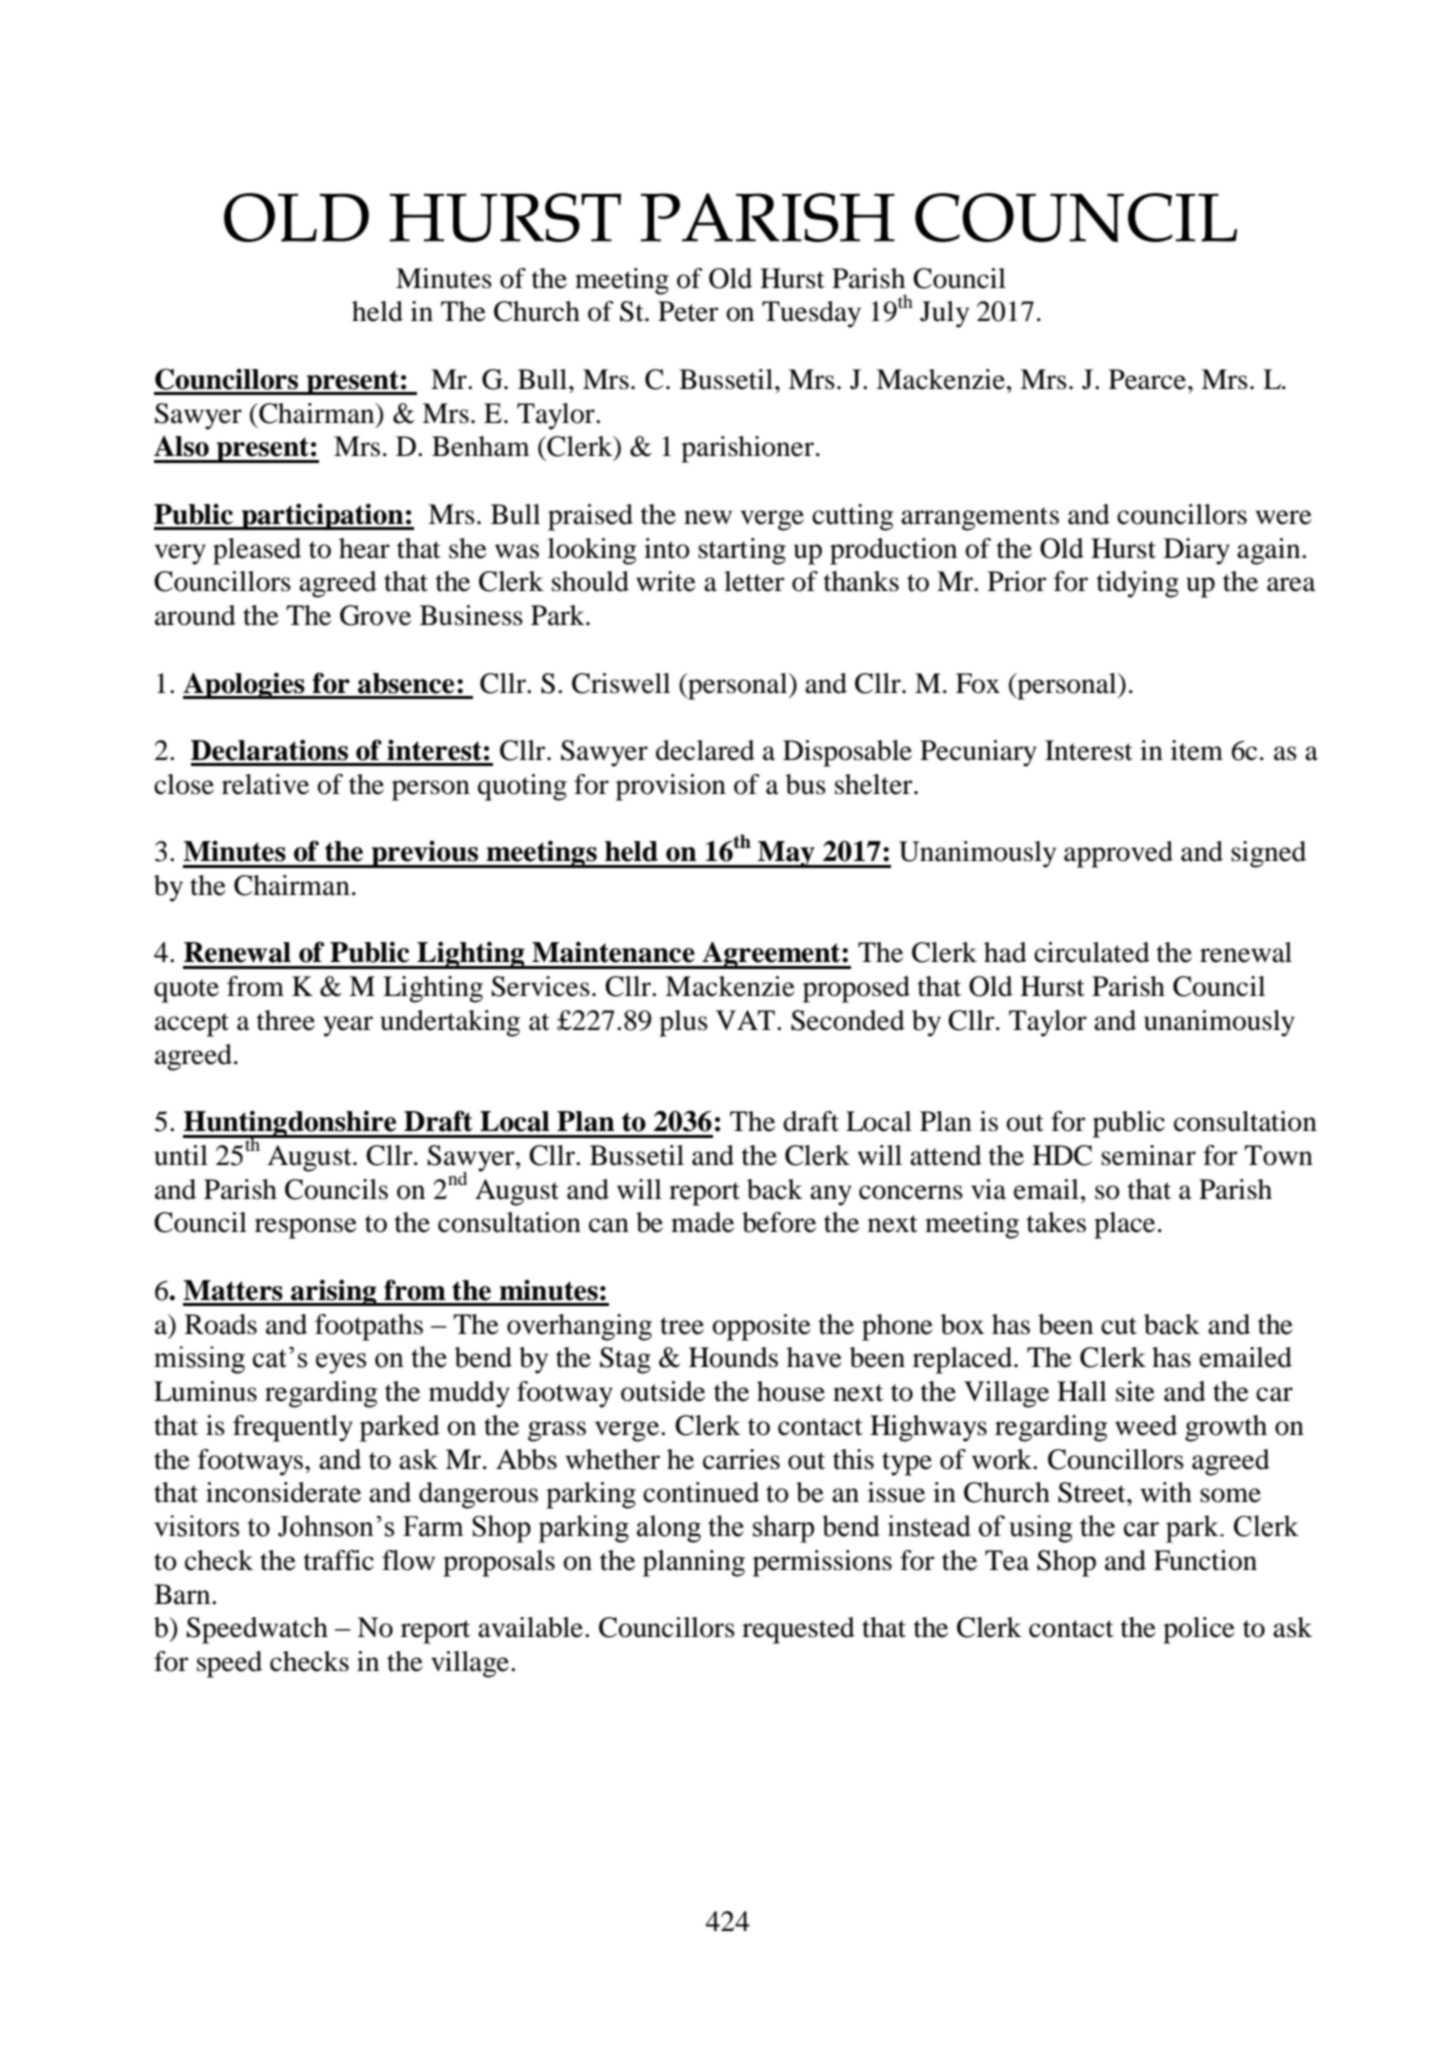 The width and height of the screenshot is (1456, 2058). I want to click on Peter, so click(688, 311).
